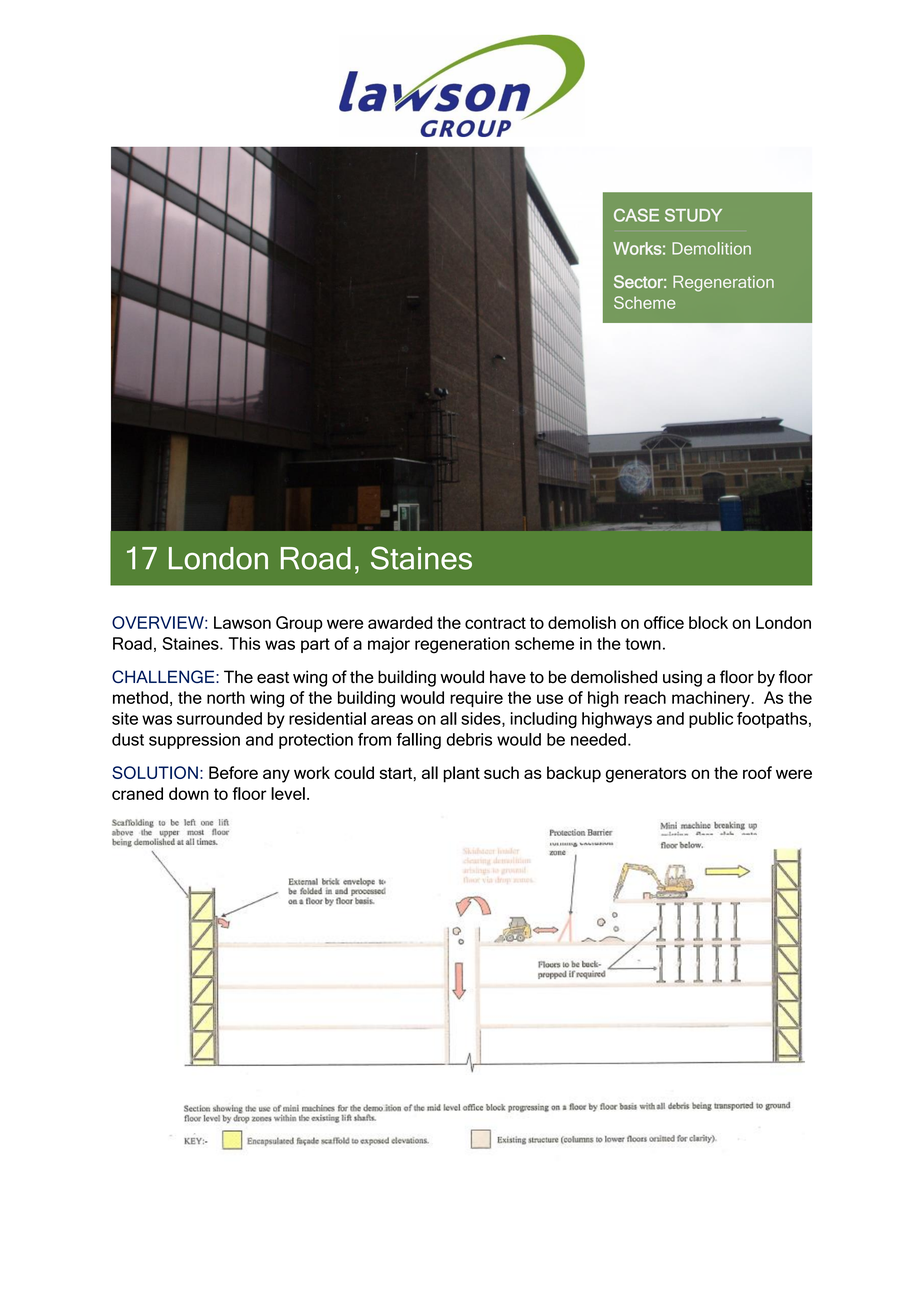 This screenshot has height=1308, width=924. What do you see at coordinates (646, 775) in the screenshot?
I see `generators` at bounding box center [646, 775].
